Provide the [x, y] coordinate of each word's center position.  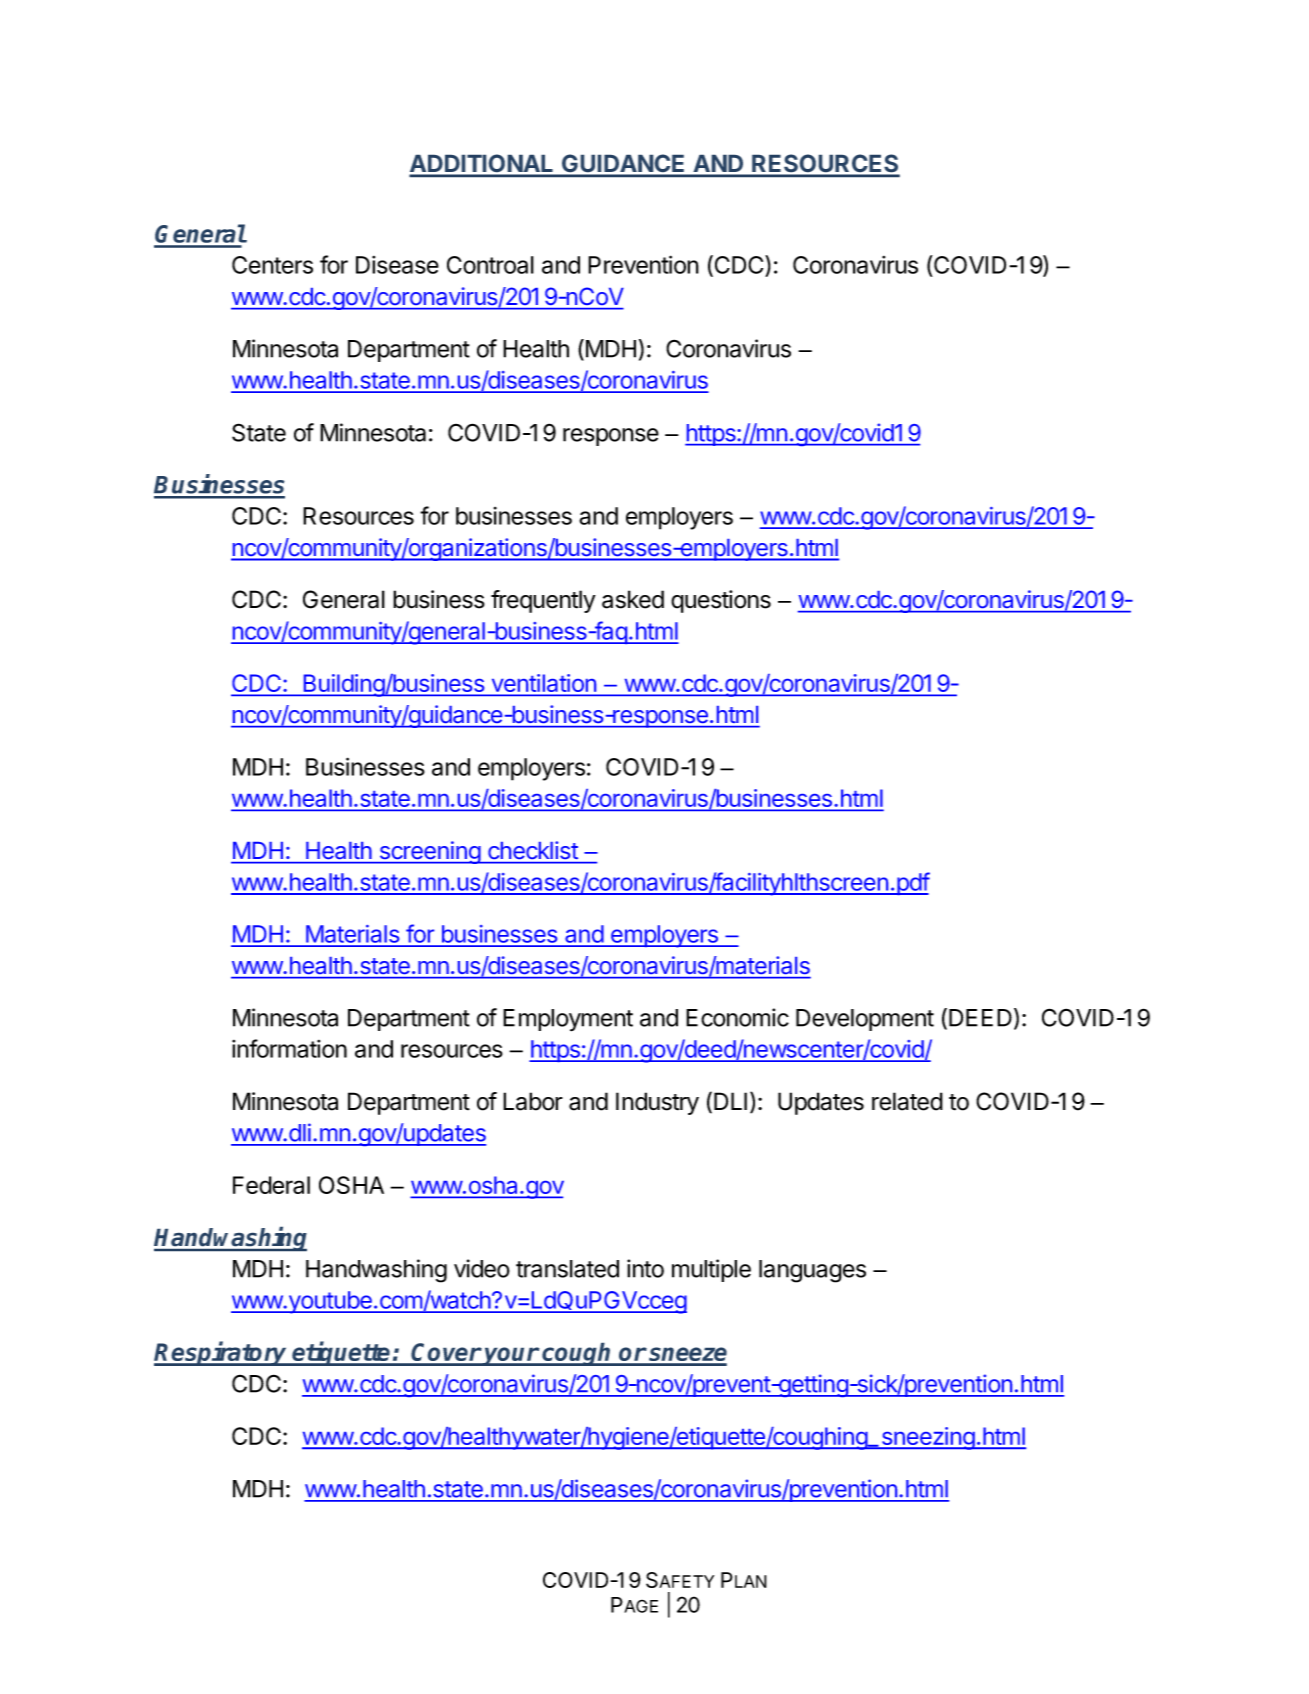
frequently [543, 601]
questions [721, 601]
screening [429, 852]
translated [567, 1269]
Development [865, 1020]
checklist [533, 850]
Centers [272, 265]
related [907, 1101]
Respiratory [222, 1353]
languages [812, 1271]
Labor [533, 1101]
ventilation [543, 684]
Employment [568, 1020]
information [289, 1048]
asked [633, 599]
